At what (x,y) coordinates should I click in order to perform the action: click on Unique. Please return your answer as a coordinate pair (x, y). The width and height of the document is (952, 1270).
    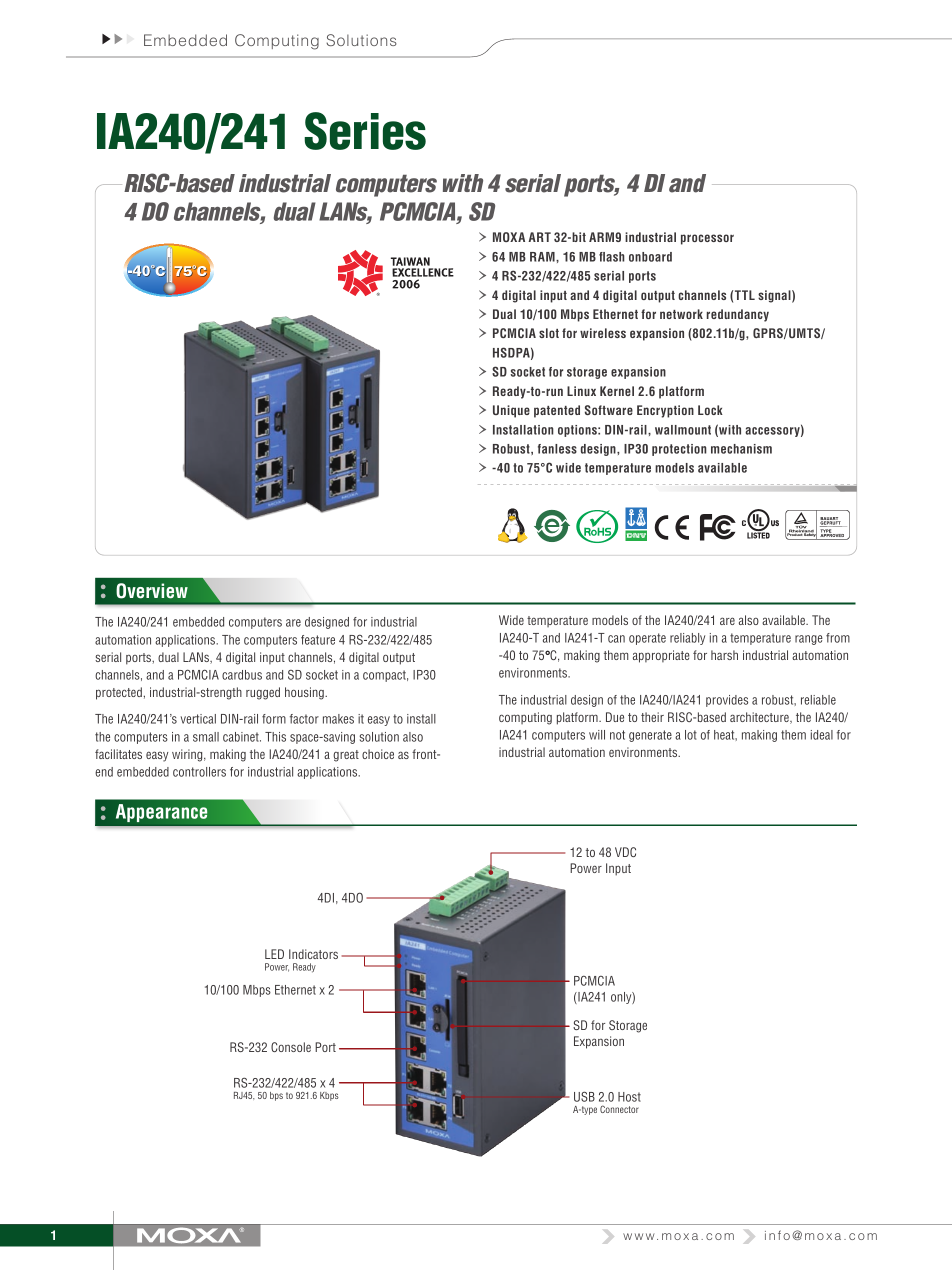
    Looking at the image, I should click on (511, 411).
